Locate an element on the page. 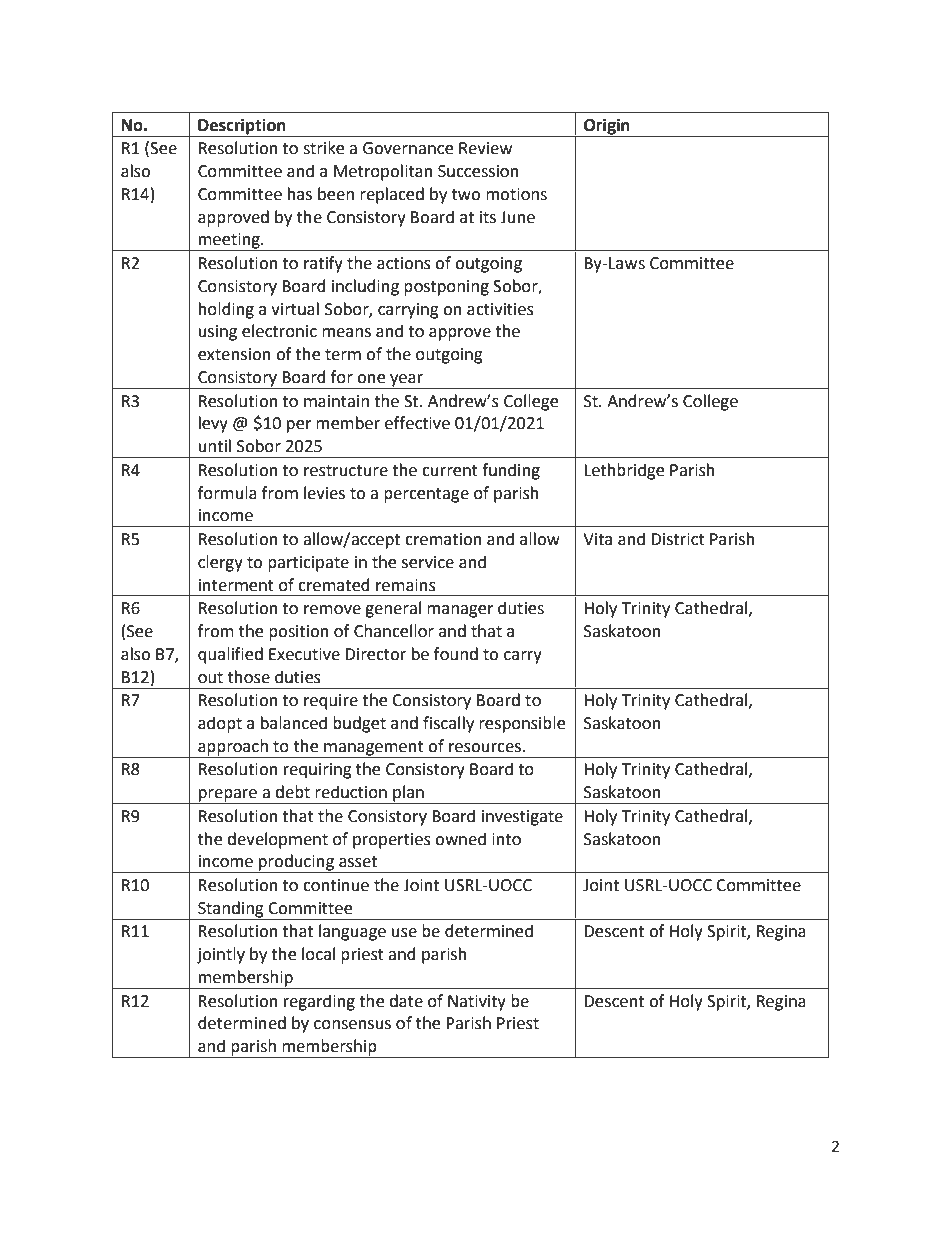 This page has width=952, height=1233. Origin is located at coordinates (607, 126).
